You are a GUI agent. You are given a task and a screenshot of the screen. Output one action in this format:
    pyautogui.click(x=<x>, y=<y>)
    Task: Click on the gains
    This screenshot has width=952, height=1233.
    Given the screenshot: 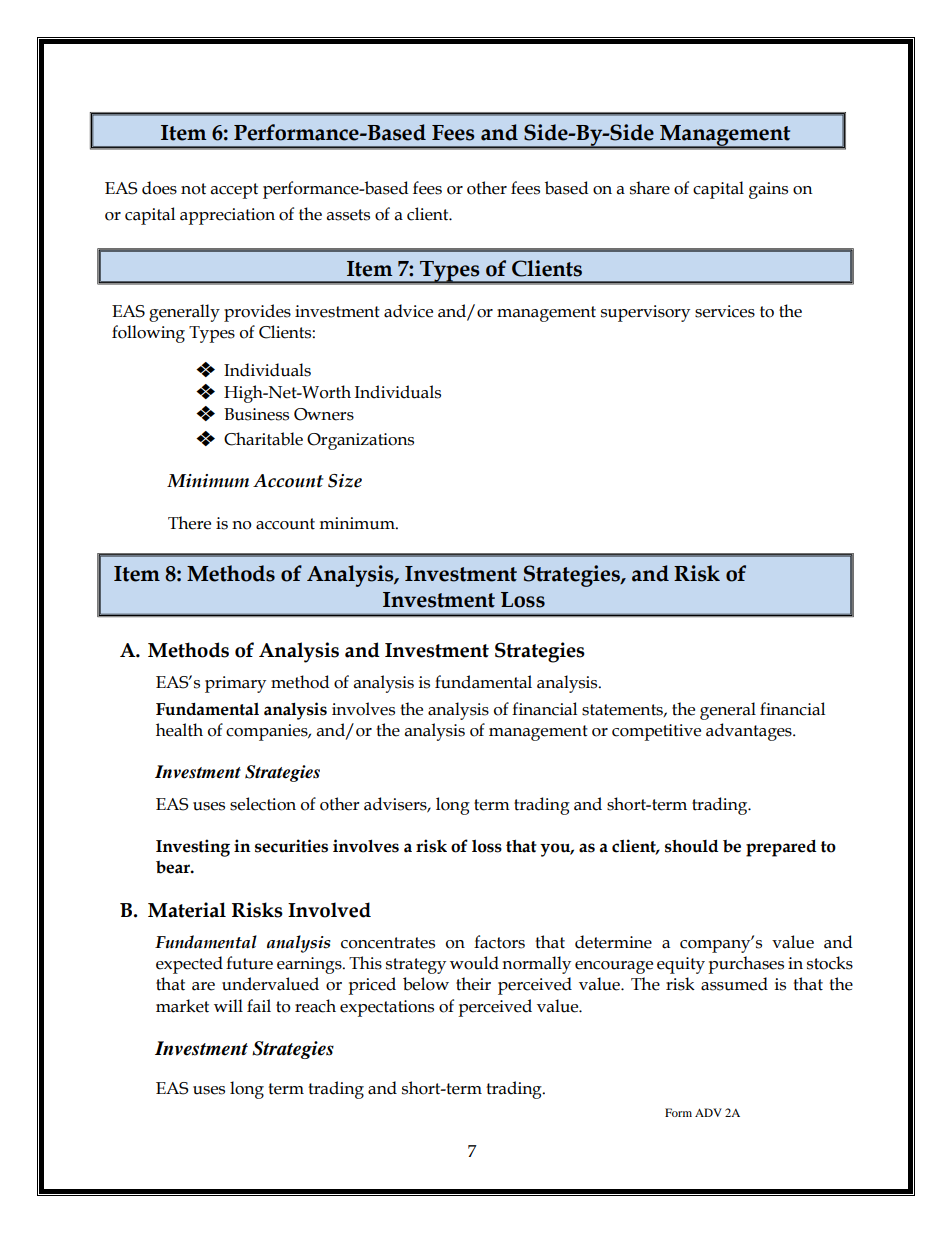 What is the action you would take?
    pyautogui.click(x=768, y=190)
